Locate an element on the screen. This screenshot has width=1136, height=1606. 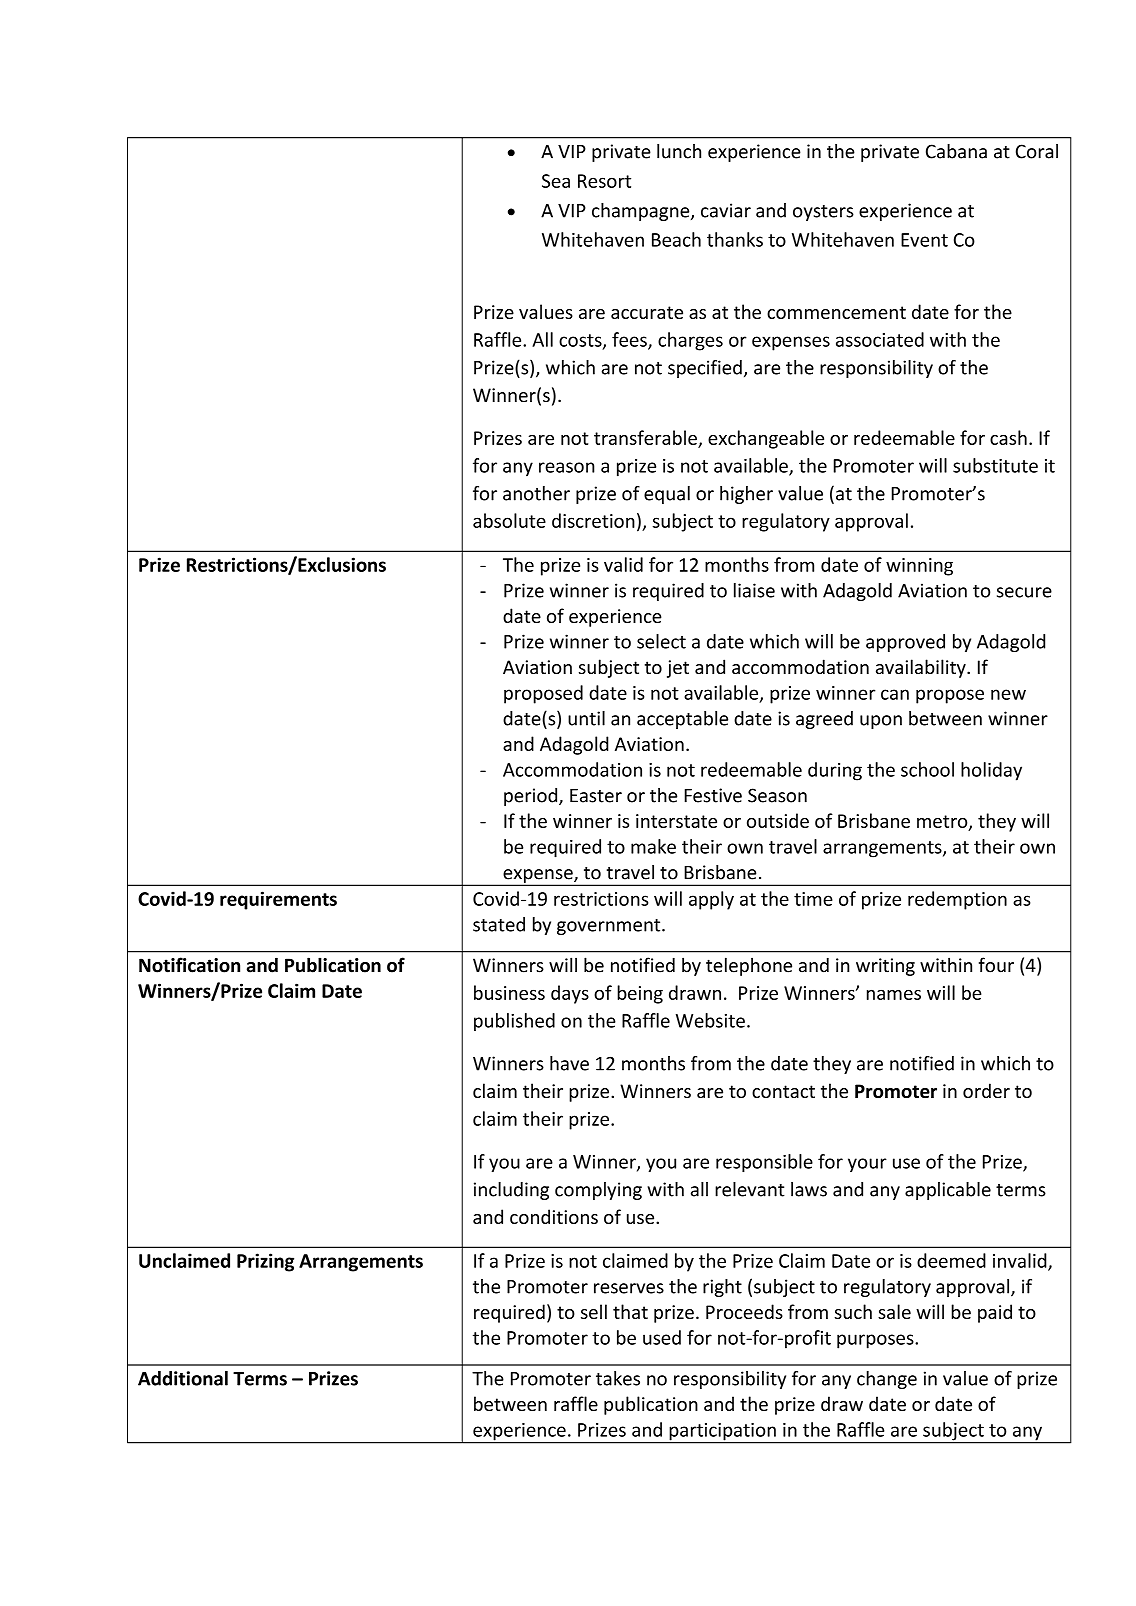
school is located at coordinates (927, 769).
